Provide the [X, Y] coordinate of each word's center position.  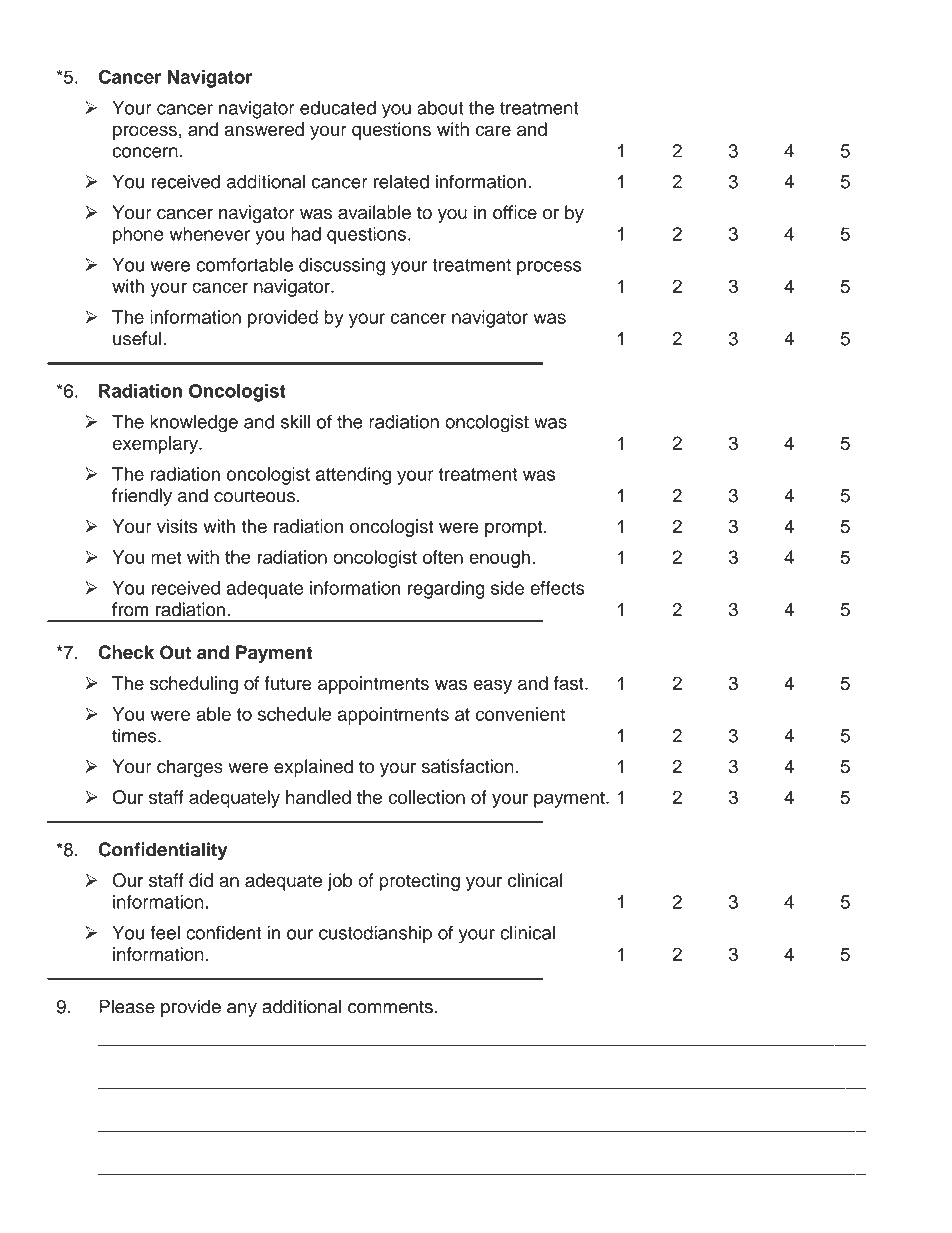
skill [295, 421]
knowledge [194, 423]
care [493, 130]
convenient [520, 714]
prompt [515, 528]
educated [338, 108]
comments [390, 1007]
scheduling [194, 685]
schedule [295, 714]
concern [145, 152]
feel [165, 932]
